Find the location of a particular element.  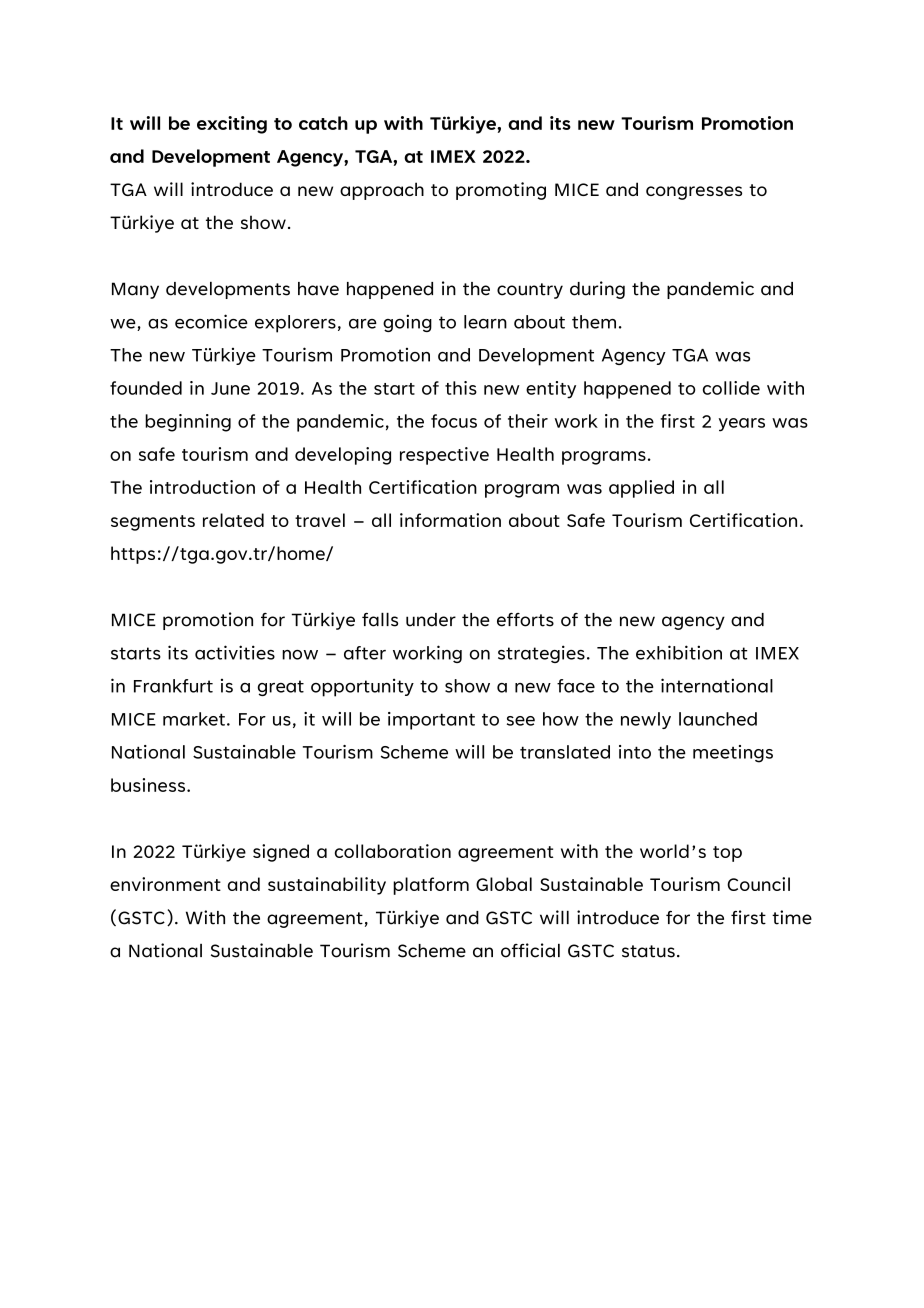

applied is located at coordinates (641, 489).
